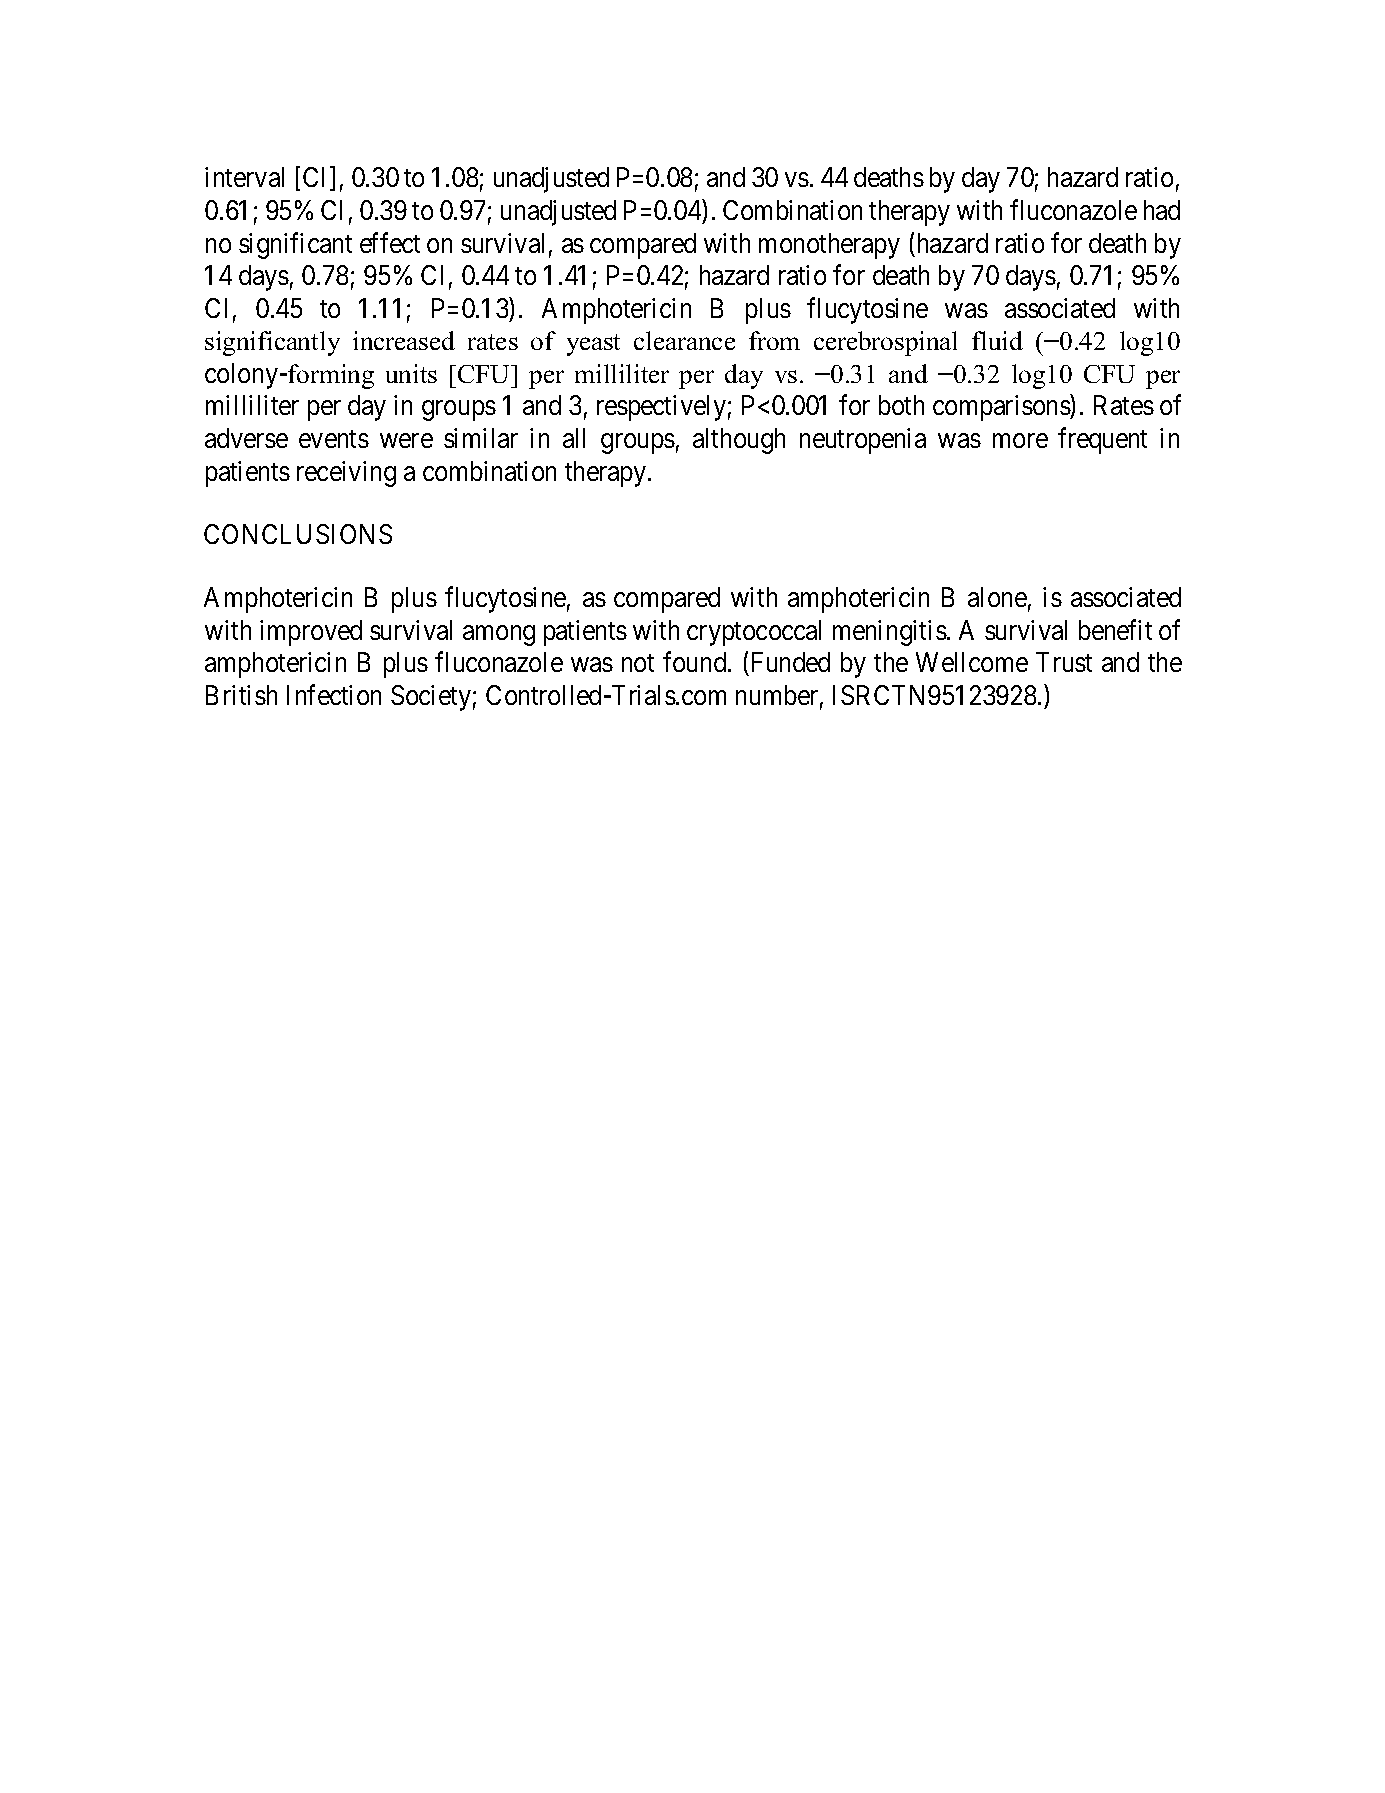  I want to click on interval, so click(244, 177).
